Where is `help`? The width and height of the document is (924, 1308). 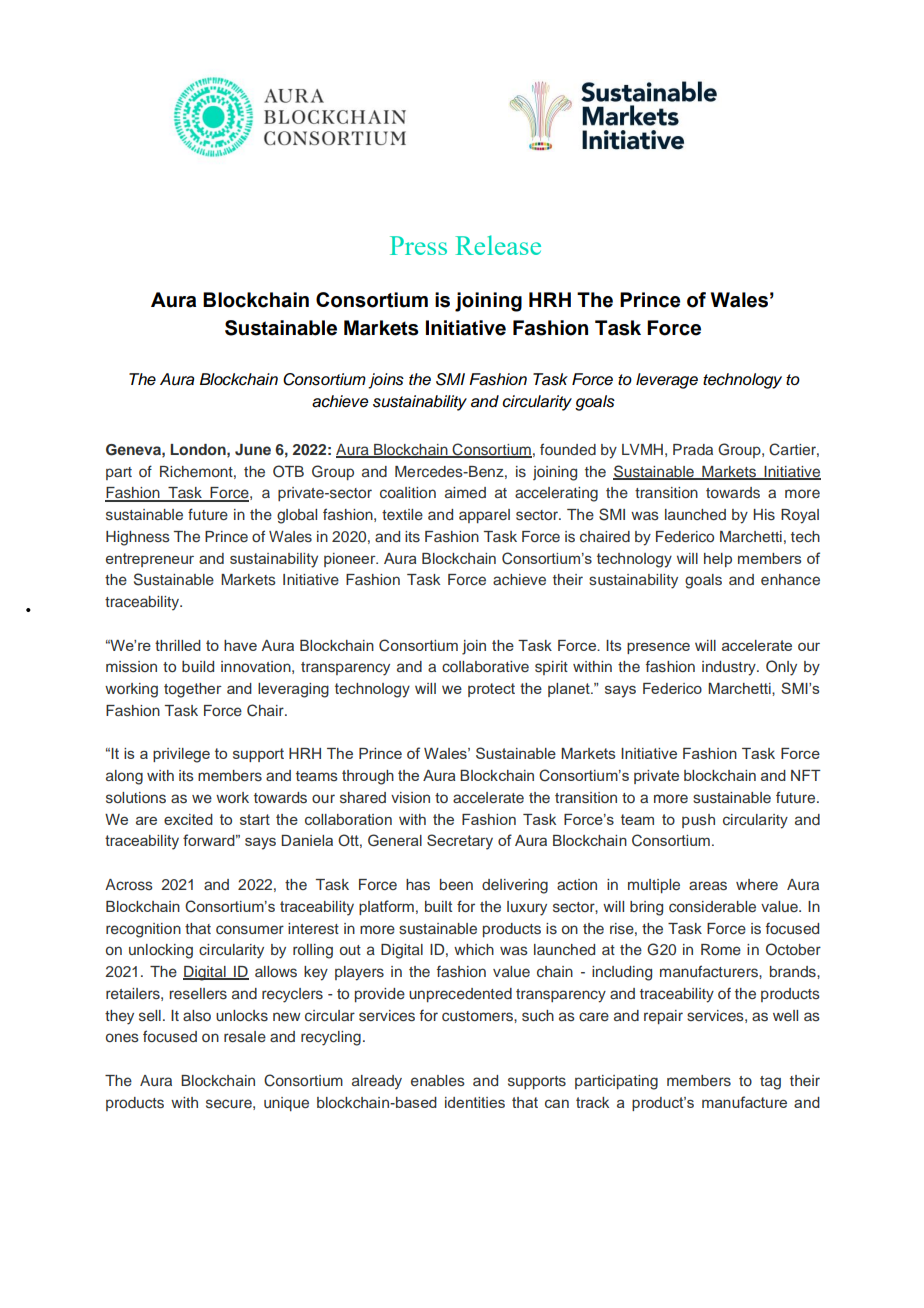
help is located at coordinates (718, 560).
